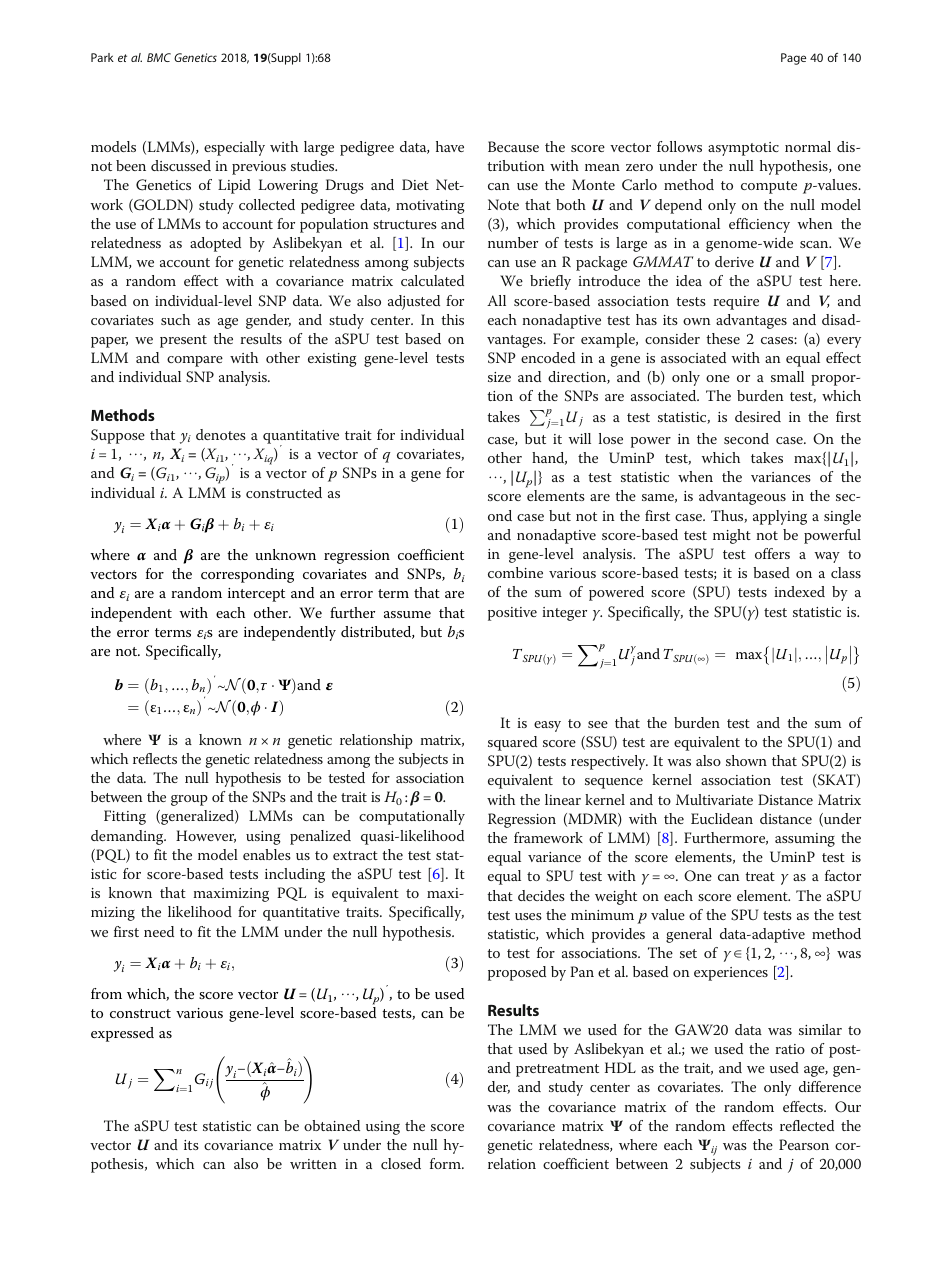 This screenshot has height=1265, width=952. I want to click on Suppose, so click(118, 436).
